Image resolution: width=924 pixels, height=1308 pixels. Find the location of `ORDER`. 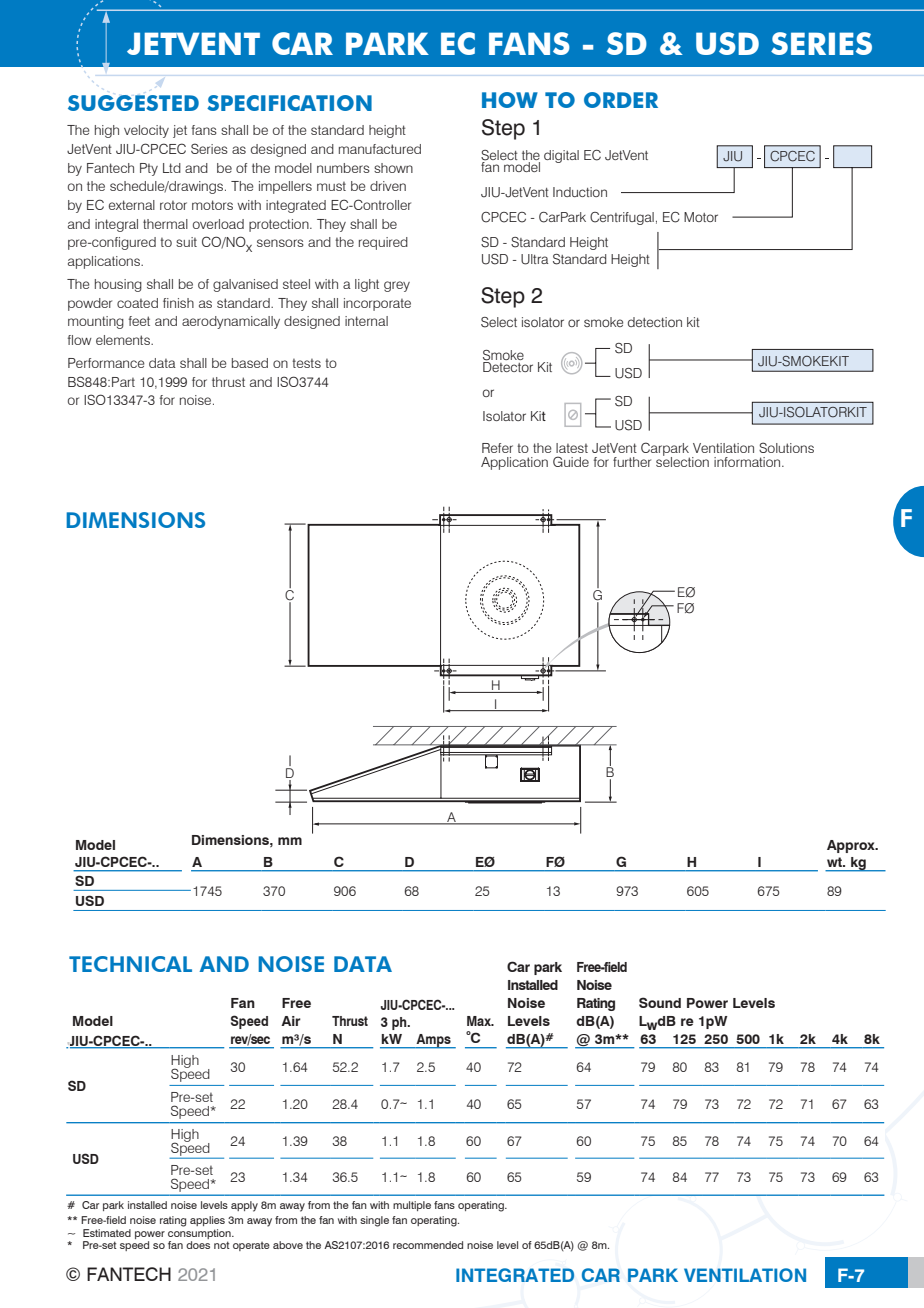

ORDER is located at coordinates (621, 100).
